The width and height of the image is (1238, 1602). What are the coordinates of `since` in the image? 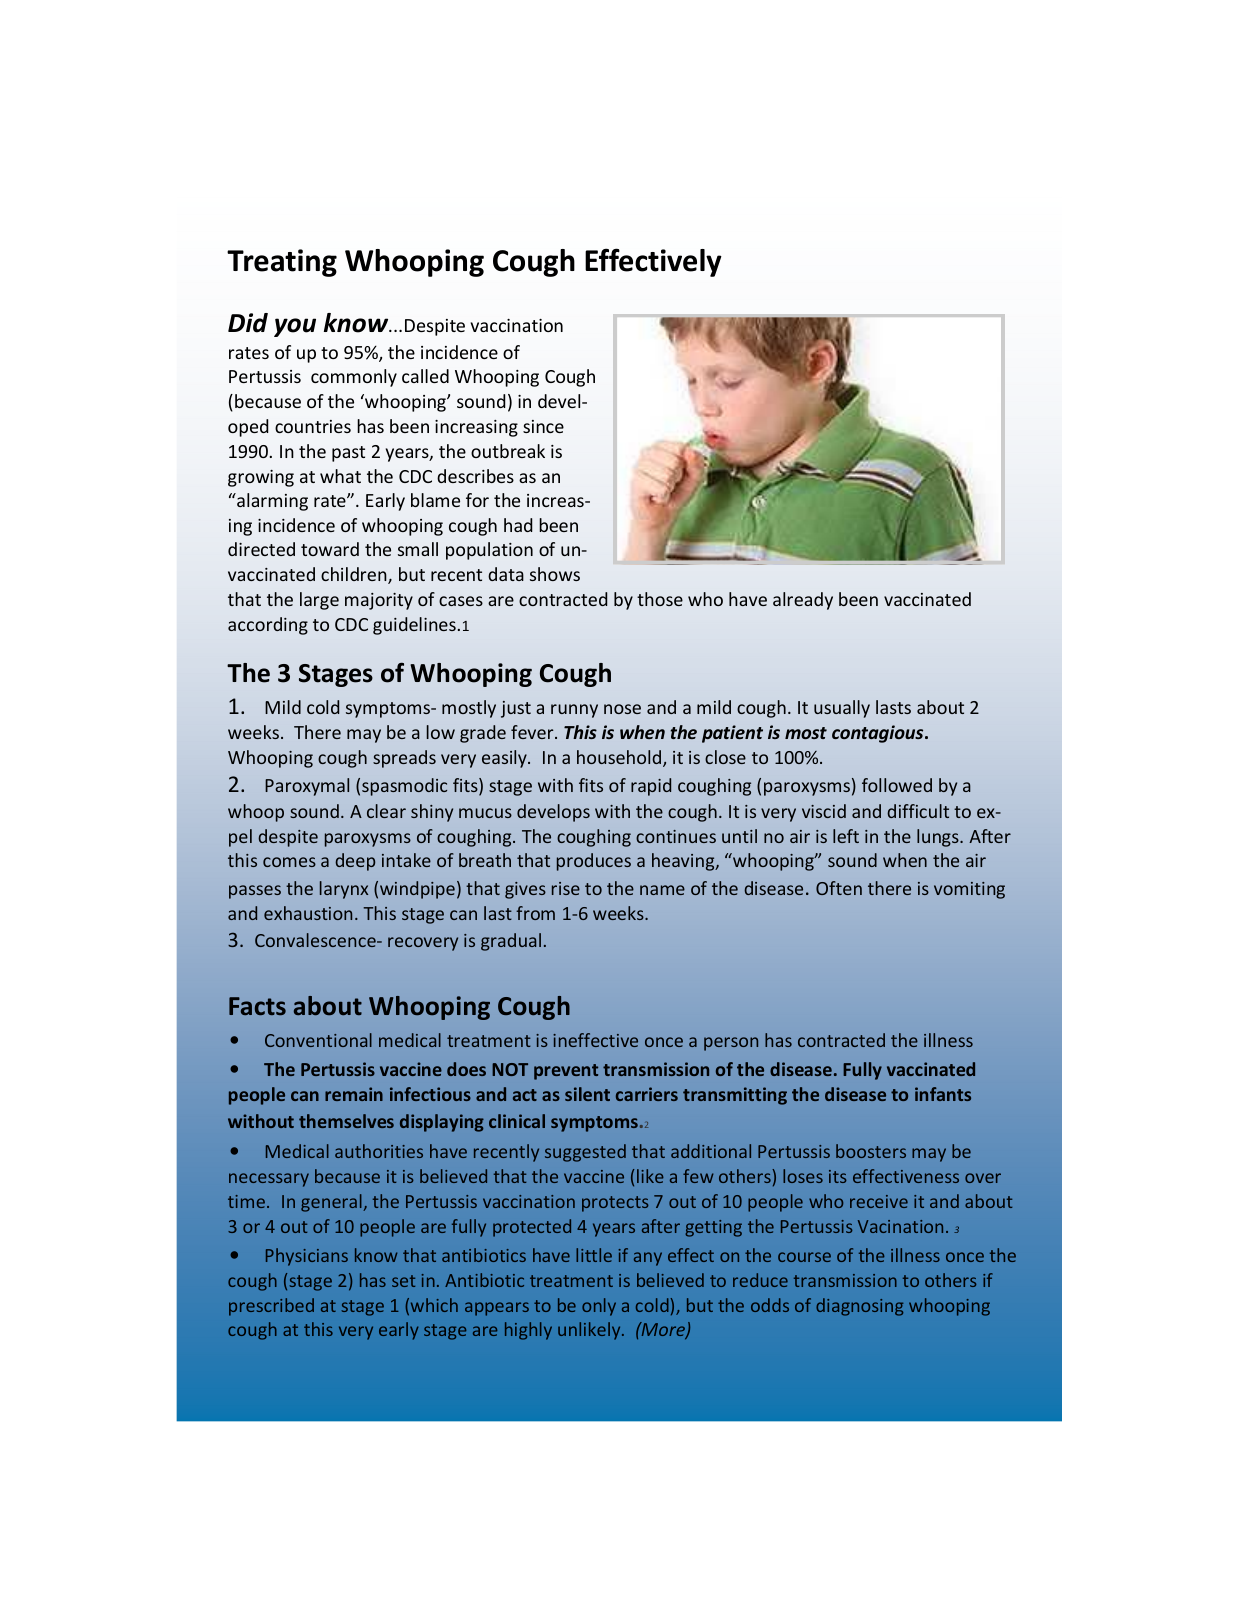 It's located at (543, 426).
